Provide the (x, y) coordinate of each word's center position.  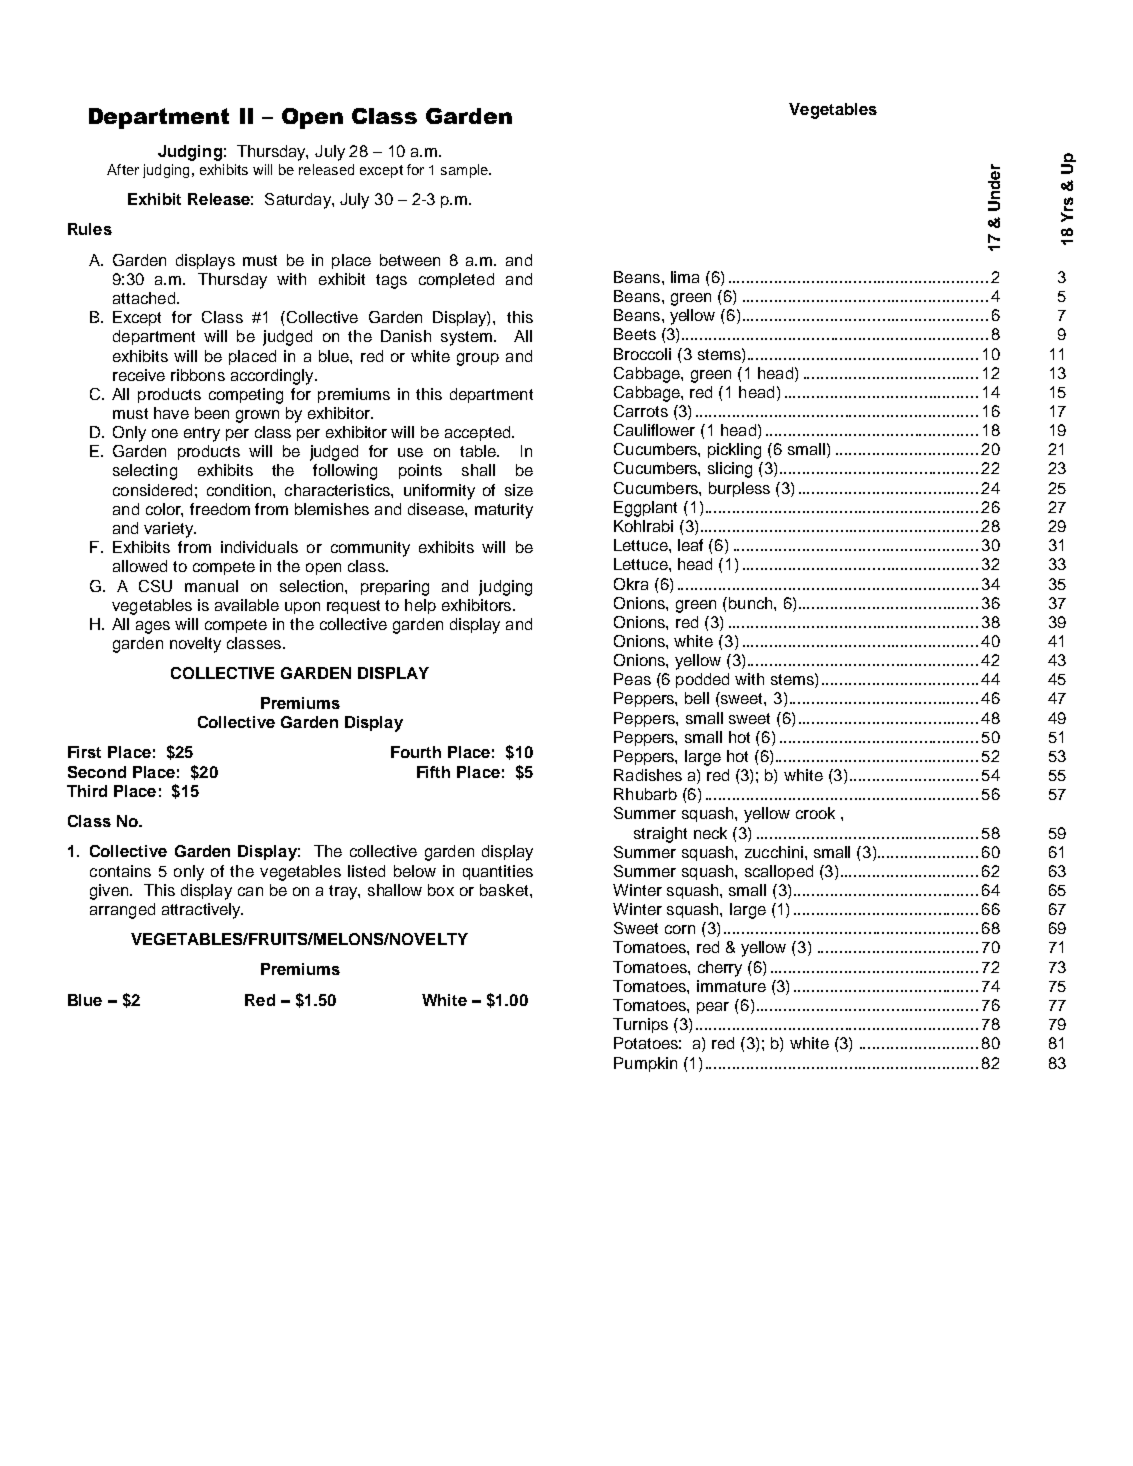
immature (731, 986)
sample (465, 171)
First (84, 752)
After (123, 169)
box (441, 890)
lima (685, 277)
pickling (734, 451)
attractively (202, 911)
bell (697, 698)
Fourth (416, 752)
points (420, 471)
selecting (145, 472)
